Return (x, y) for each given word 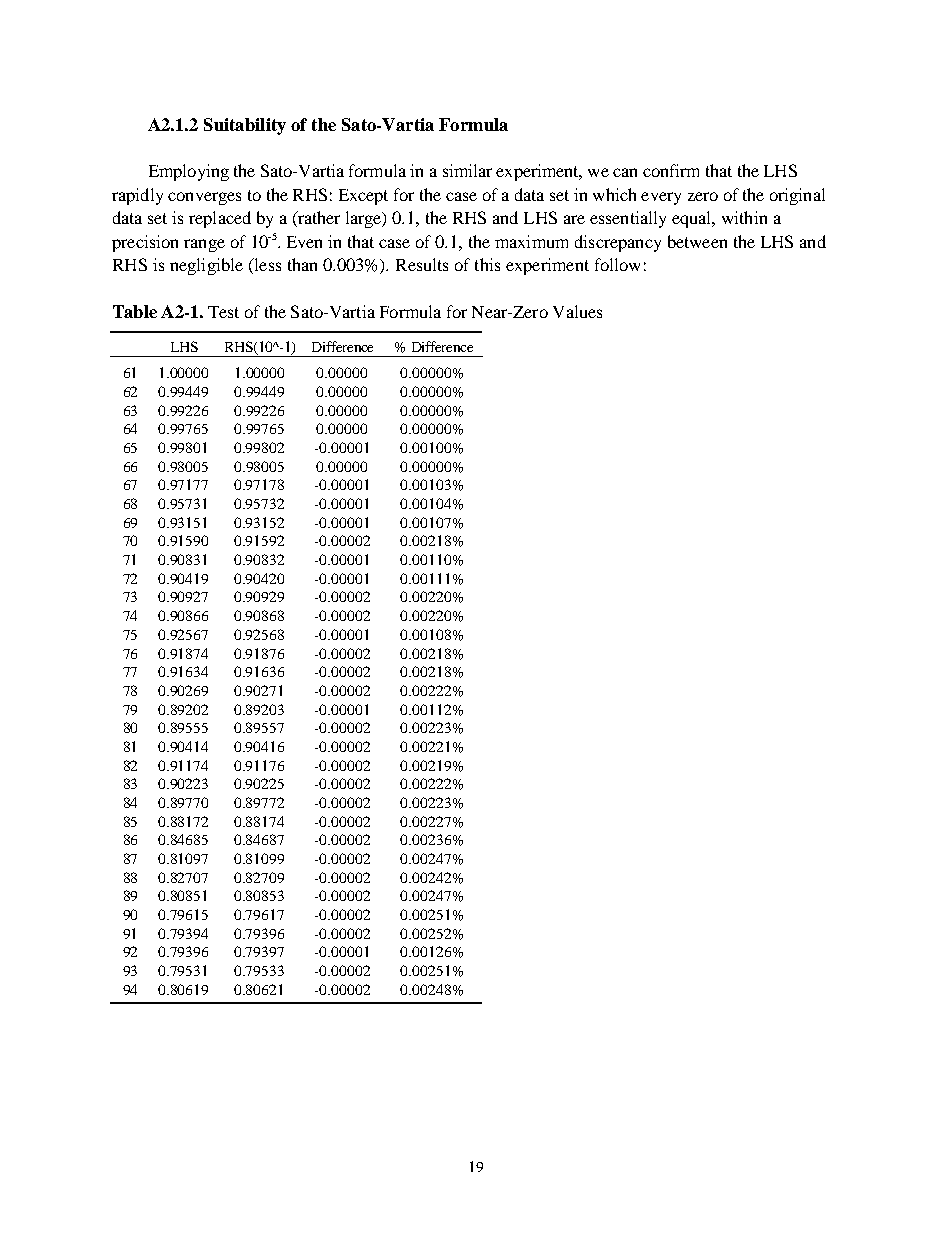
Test (223, 312)
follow (617, 264)
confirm (671, 170)
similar (467, 170)
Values (577, 311)
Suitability (245, 126)
